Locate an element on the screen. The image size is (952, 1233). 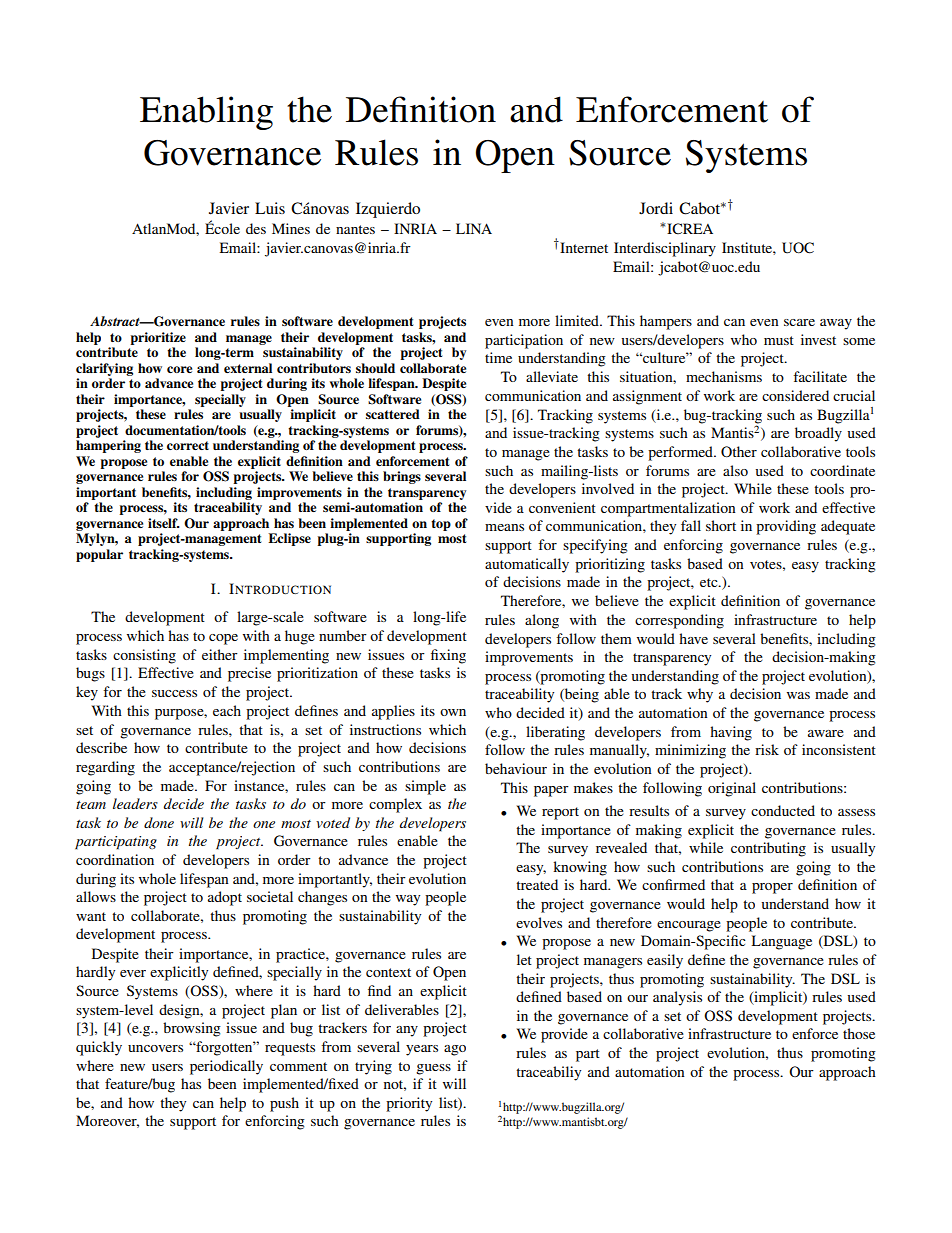
uncovers is located at coordinates (155, 1048).
